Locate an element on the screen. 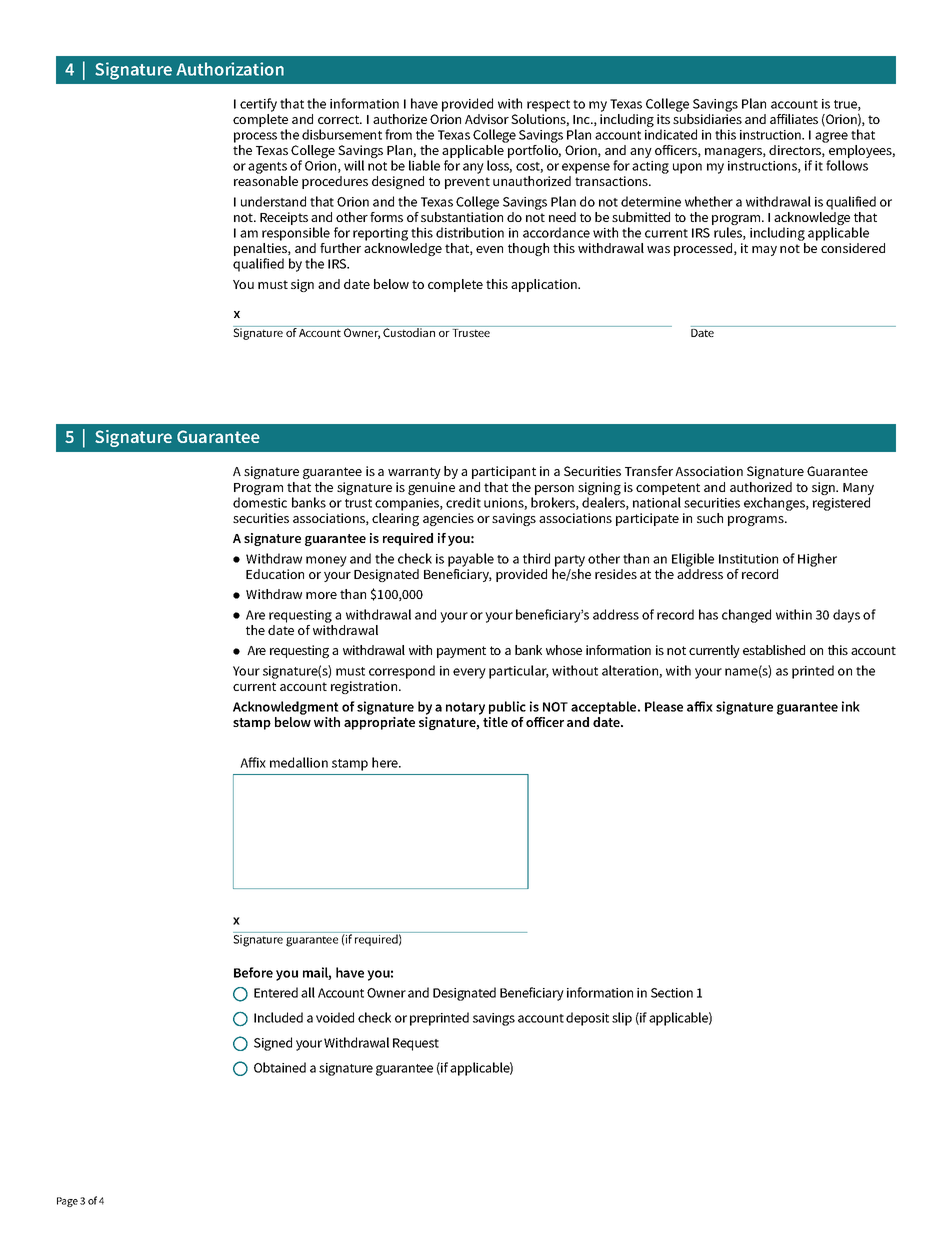 The image size is (952, 1233). affiliates is located at coordinates (794, 119).
